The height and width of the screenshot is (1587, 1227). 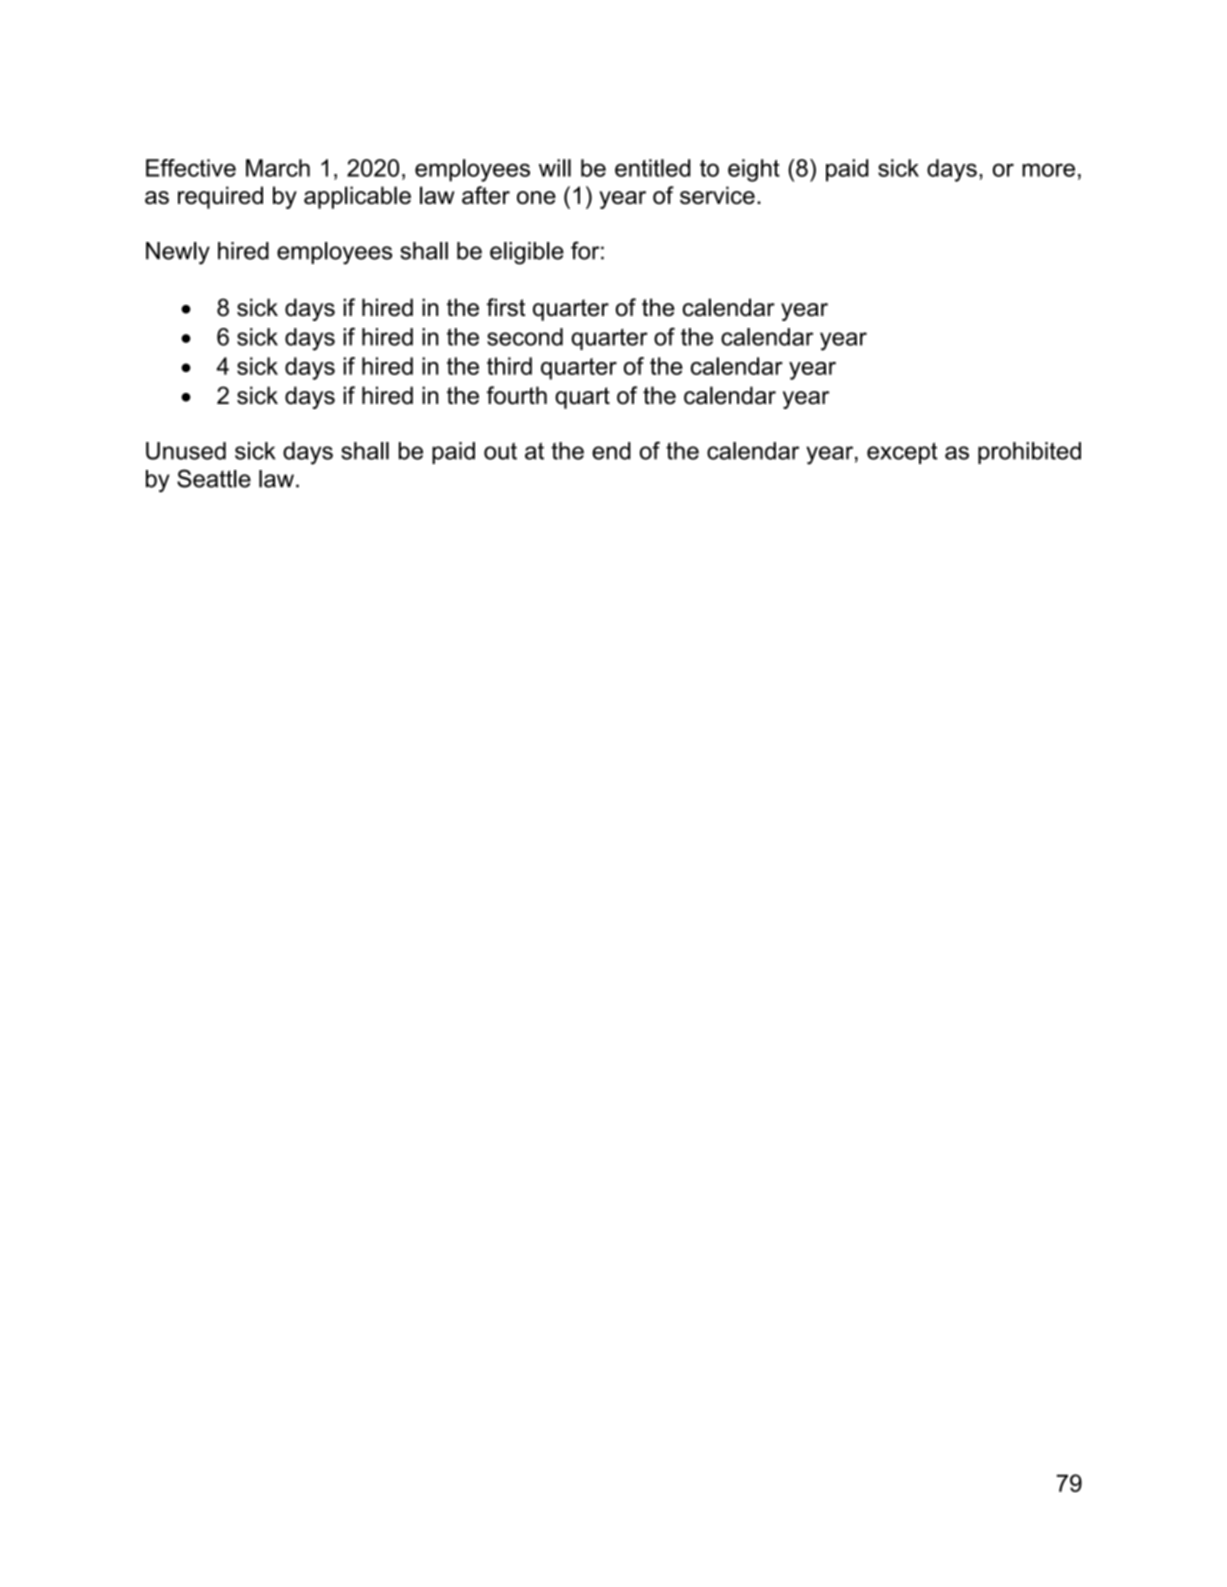 What do you see at coordinates (178, 253) in the screenshot?
I see `Newly` at bounding box center [178, 253].
